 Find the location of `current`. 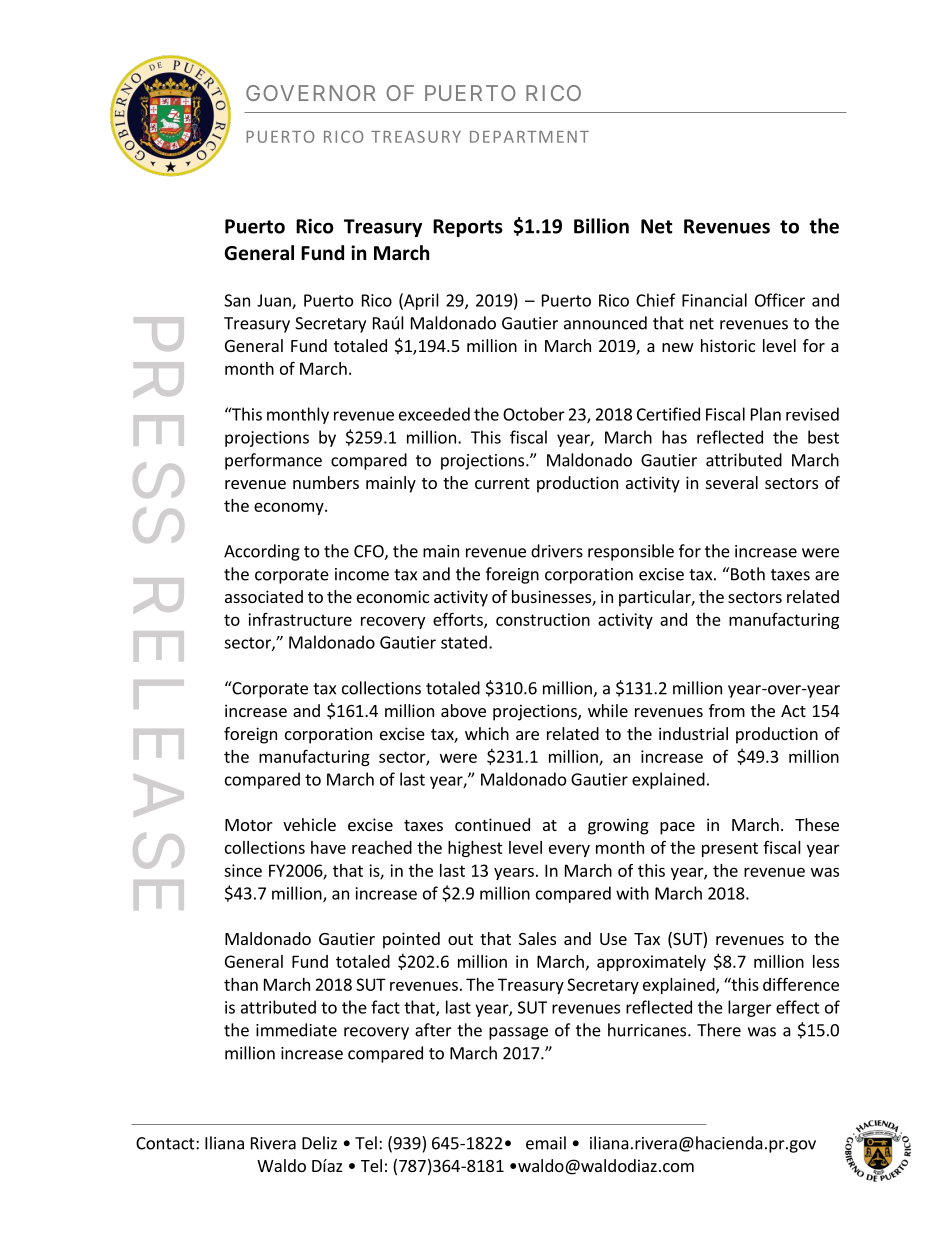

current is located at coordinates (502, 483).
